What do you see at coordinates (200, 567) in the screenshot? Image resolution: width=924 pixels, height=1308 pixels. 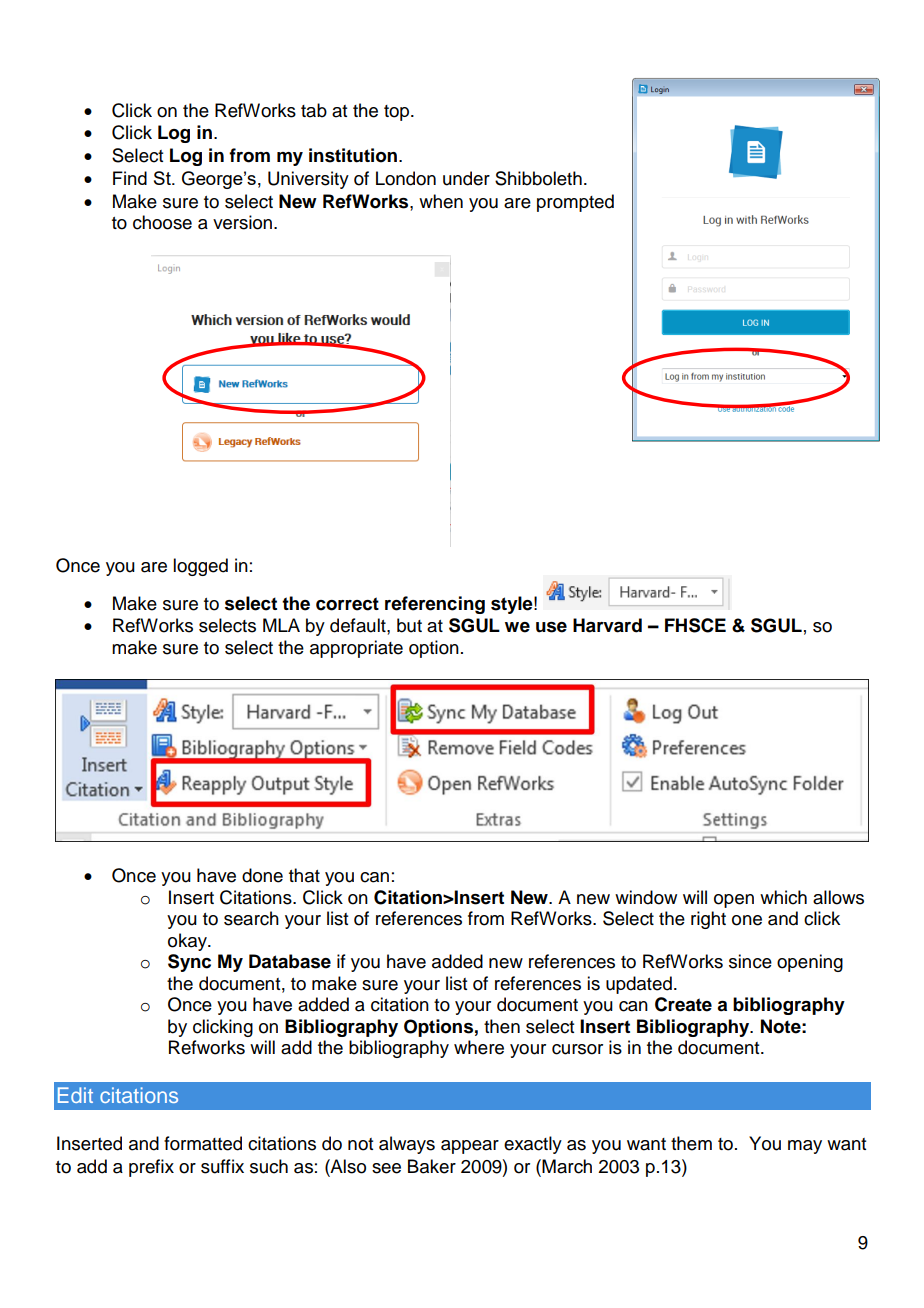 I see `logged` at bounding box center [200, 567].
